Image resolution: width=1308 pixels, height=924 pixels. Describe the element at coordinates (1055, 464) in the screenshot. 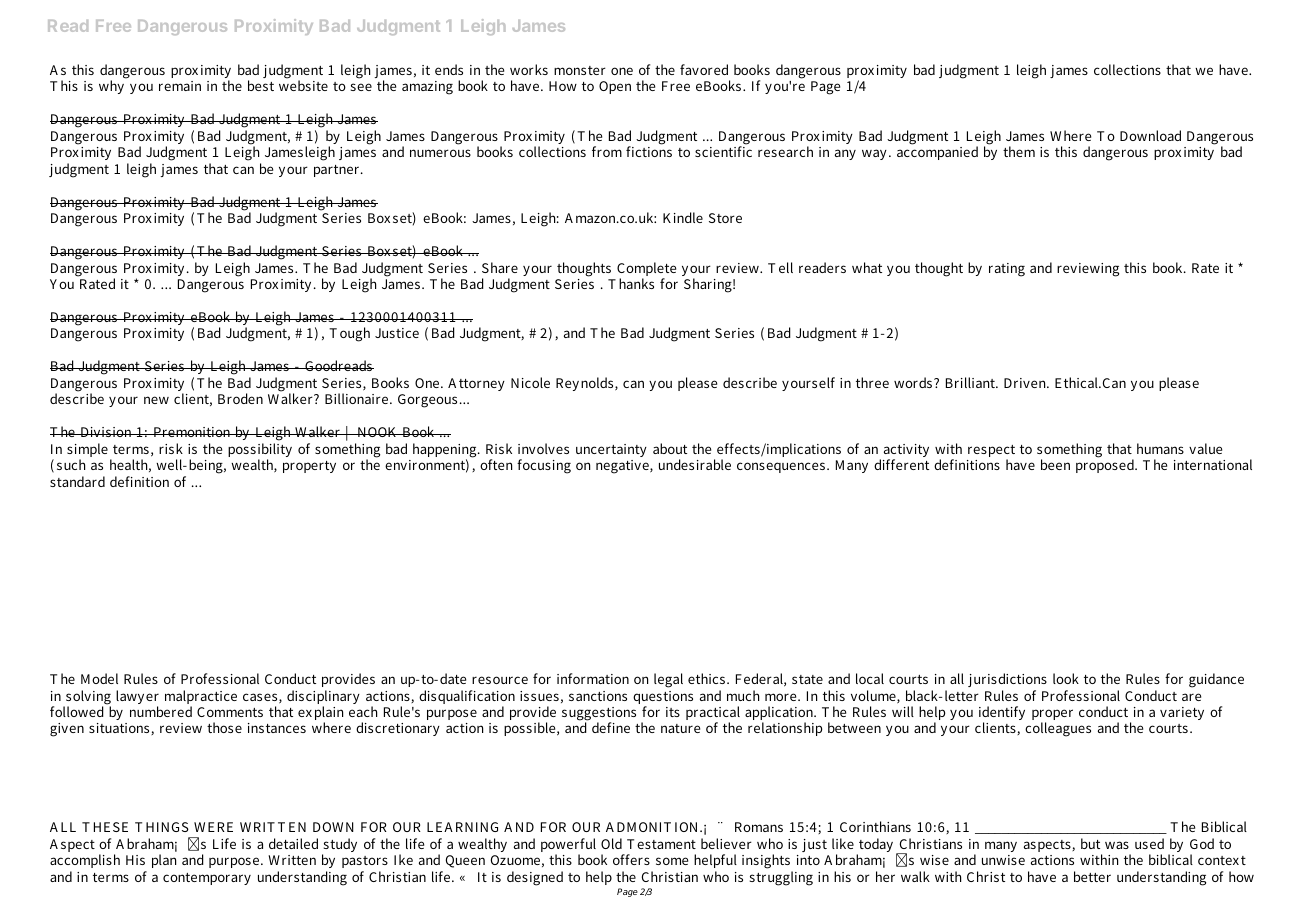

I see `been` at that location.
